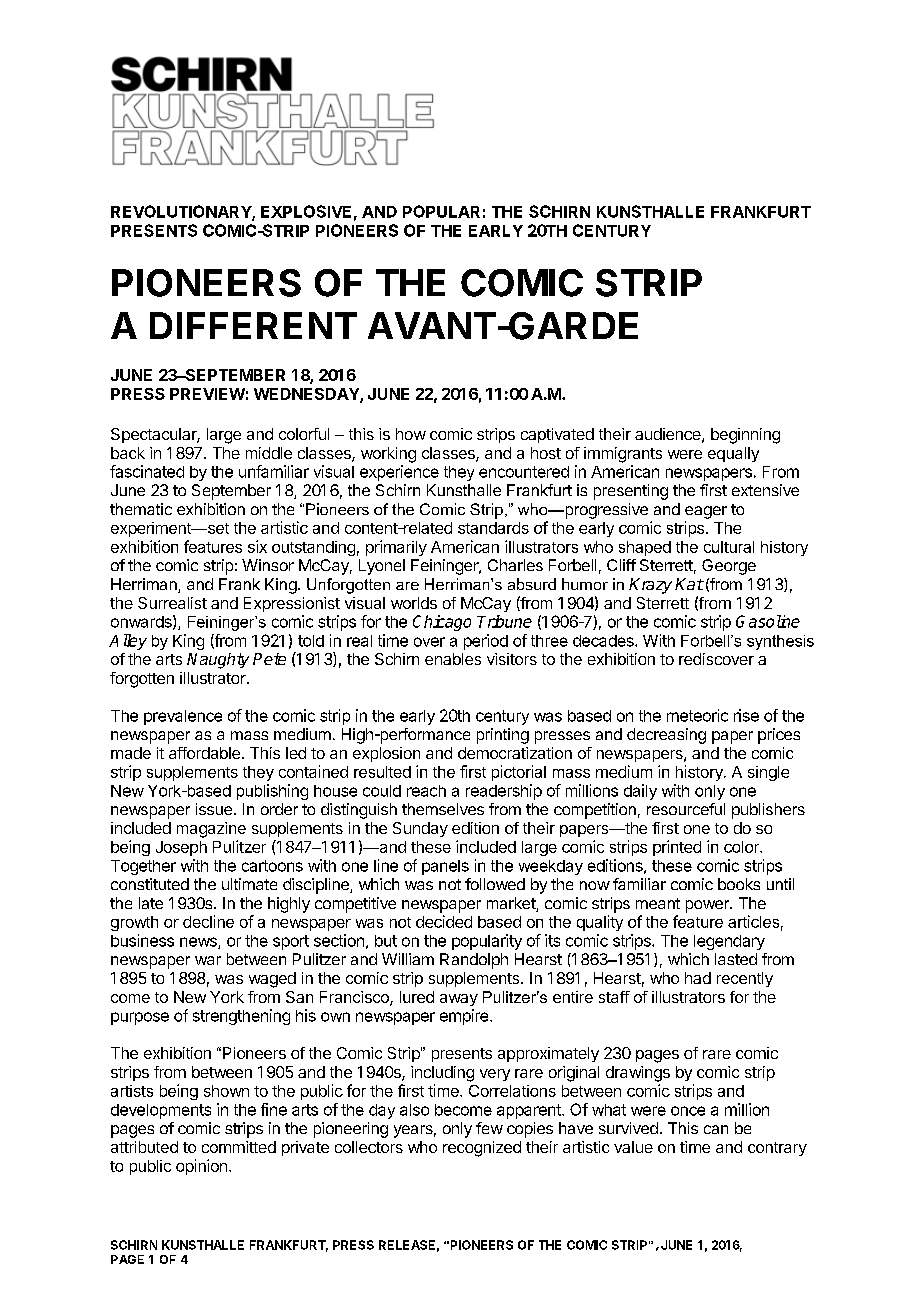  What do you see at coordinates (307, 395) in the document?
I see `WEDNESDAY` at bounding box center [307, 395].
